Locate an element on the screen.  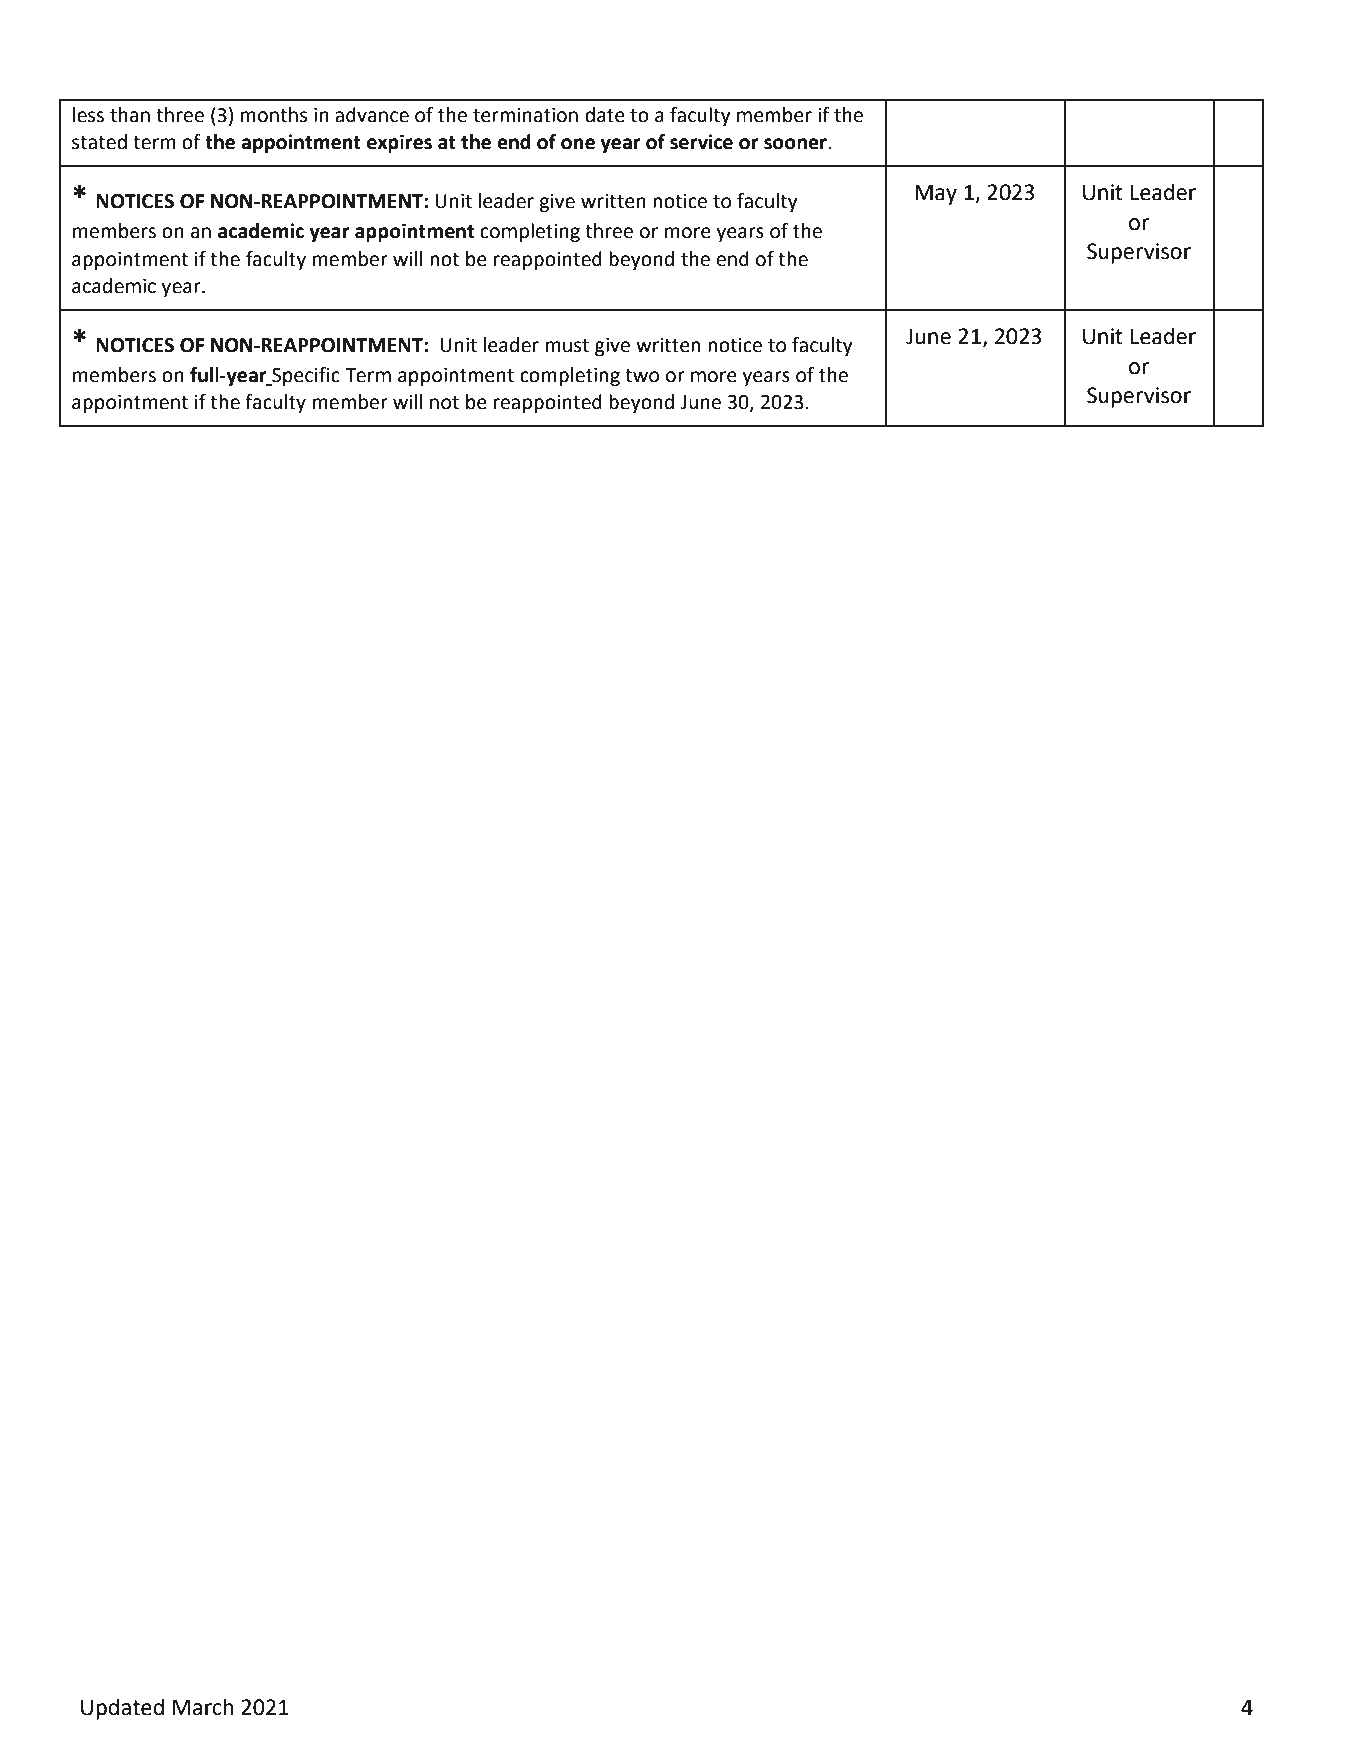
two is located at coordinates (642, 376).
